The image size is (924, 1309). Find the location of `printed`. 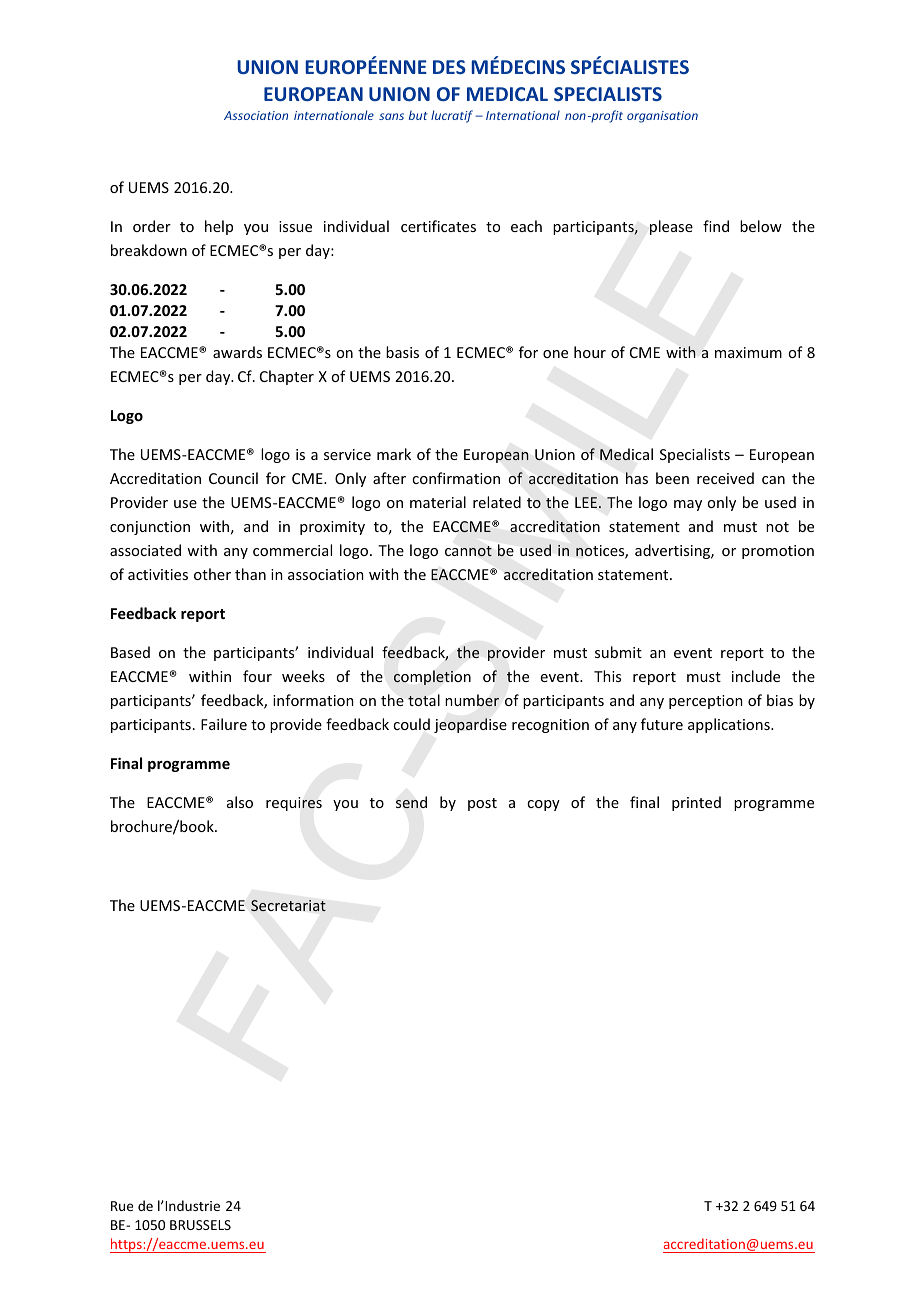

printed is located at coordinates (696, 803).
